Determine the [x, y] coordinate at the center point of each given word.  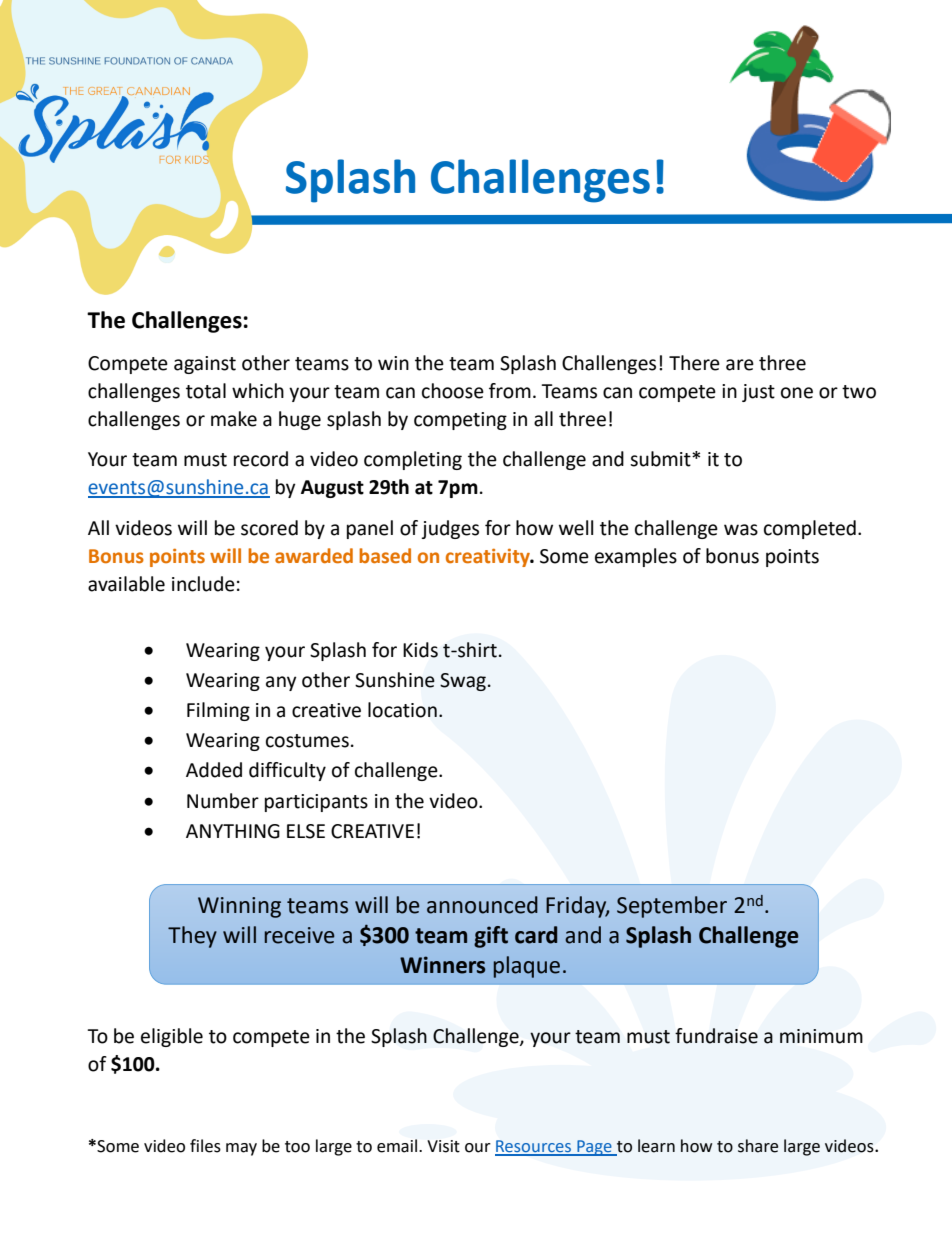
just [758, 393]
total [206, 391]
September [672, 907]
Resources [534, 1147]
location [402, 710]
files [205, 1146]
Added [214, 770]
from [510, 391]
